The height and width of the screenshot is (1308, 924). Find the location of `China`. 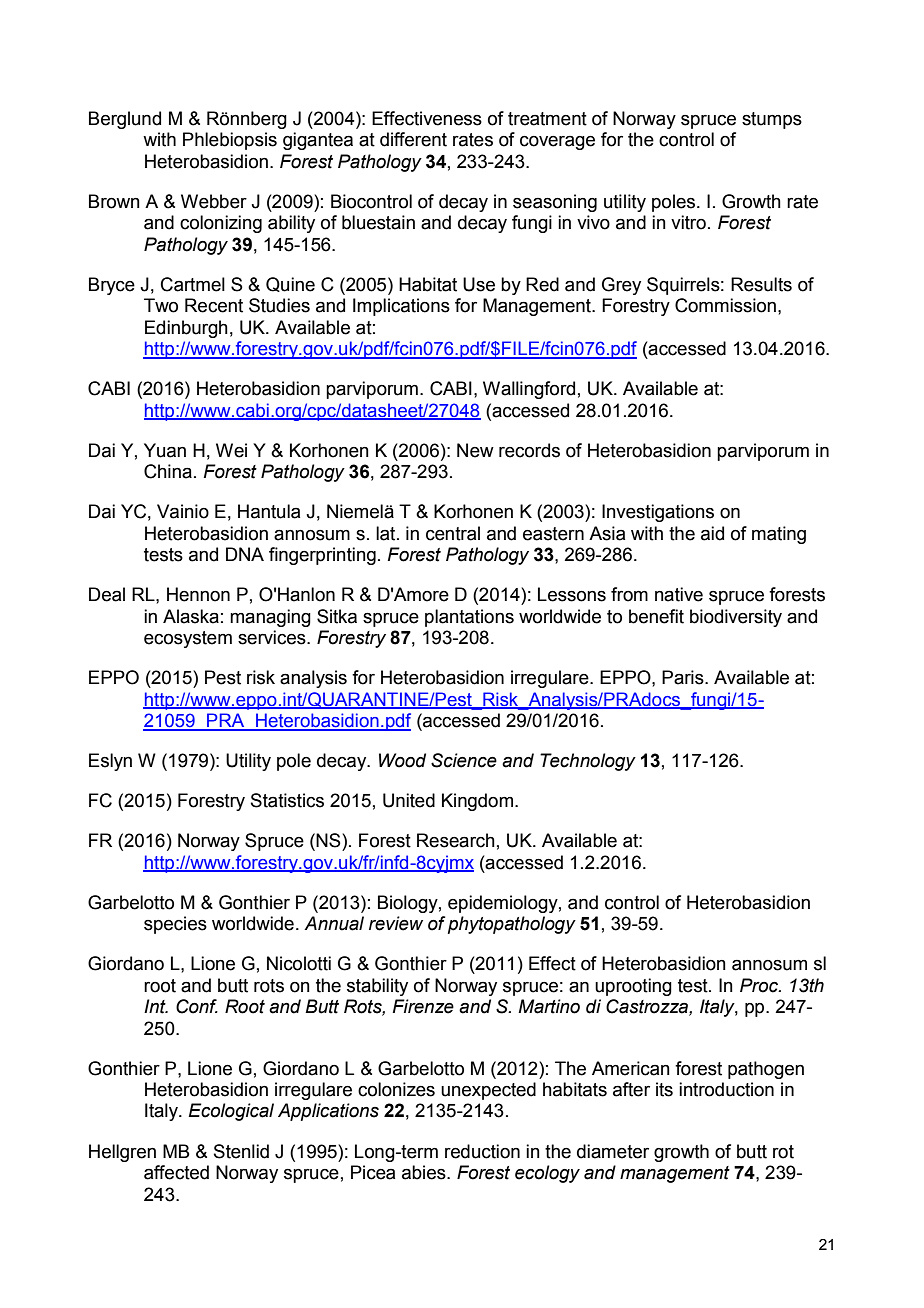

China is located at coordinates (168, 471).
